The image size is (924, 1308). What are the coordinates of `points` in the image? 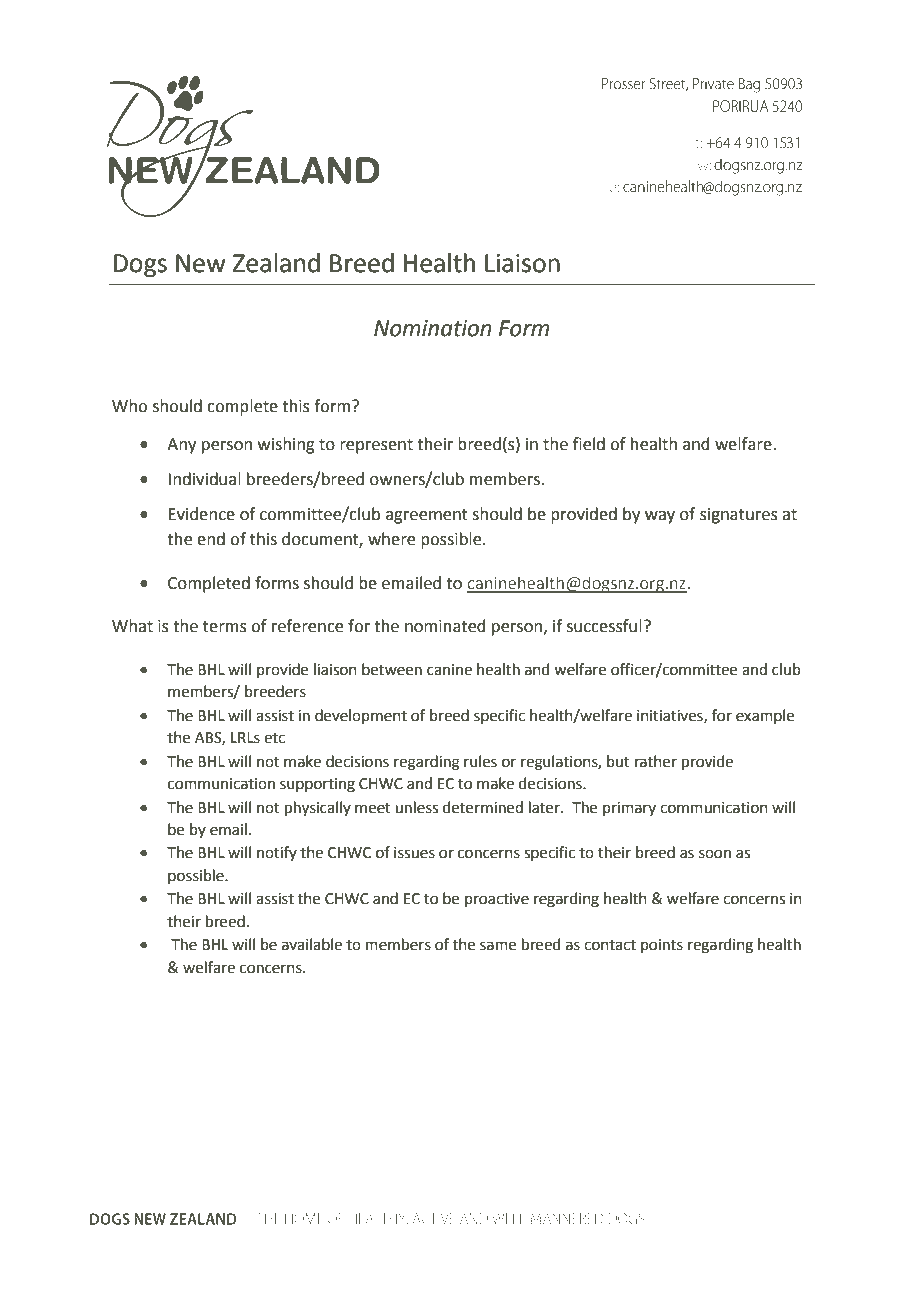 It's located at (662, 946).
